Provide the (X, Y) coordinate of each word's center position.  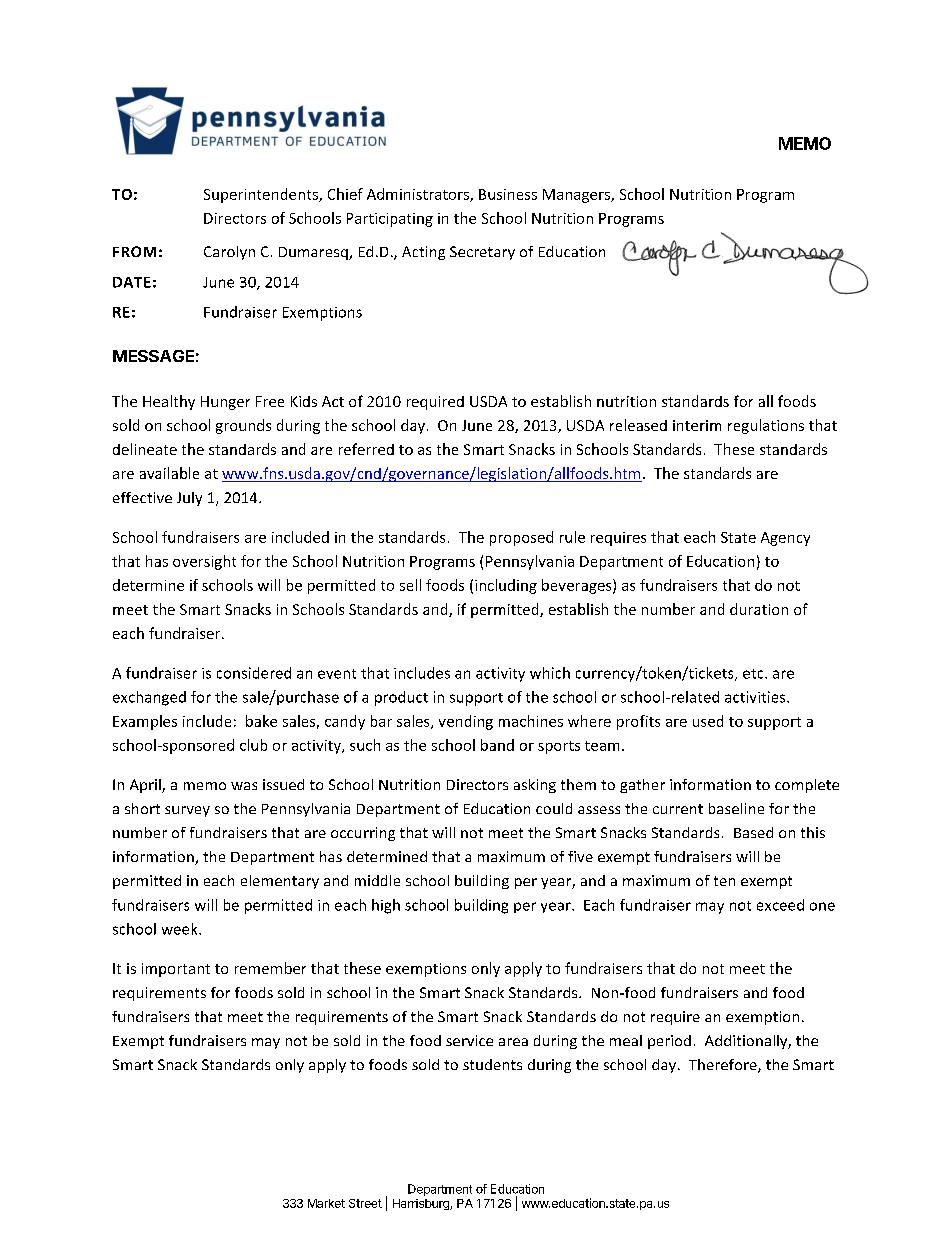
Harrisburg (422, 1204)
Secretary (482, 253)
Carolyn (229, 253)
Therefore (724, 1066)
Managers (577, 196)
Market (326, 1203)
